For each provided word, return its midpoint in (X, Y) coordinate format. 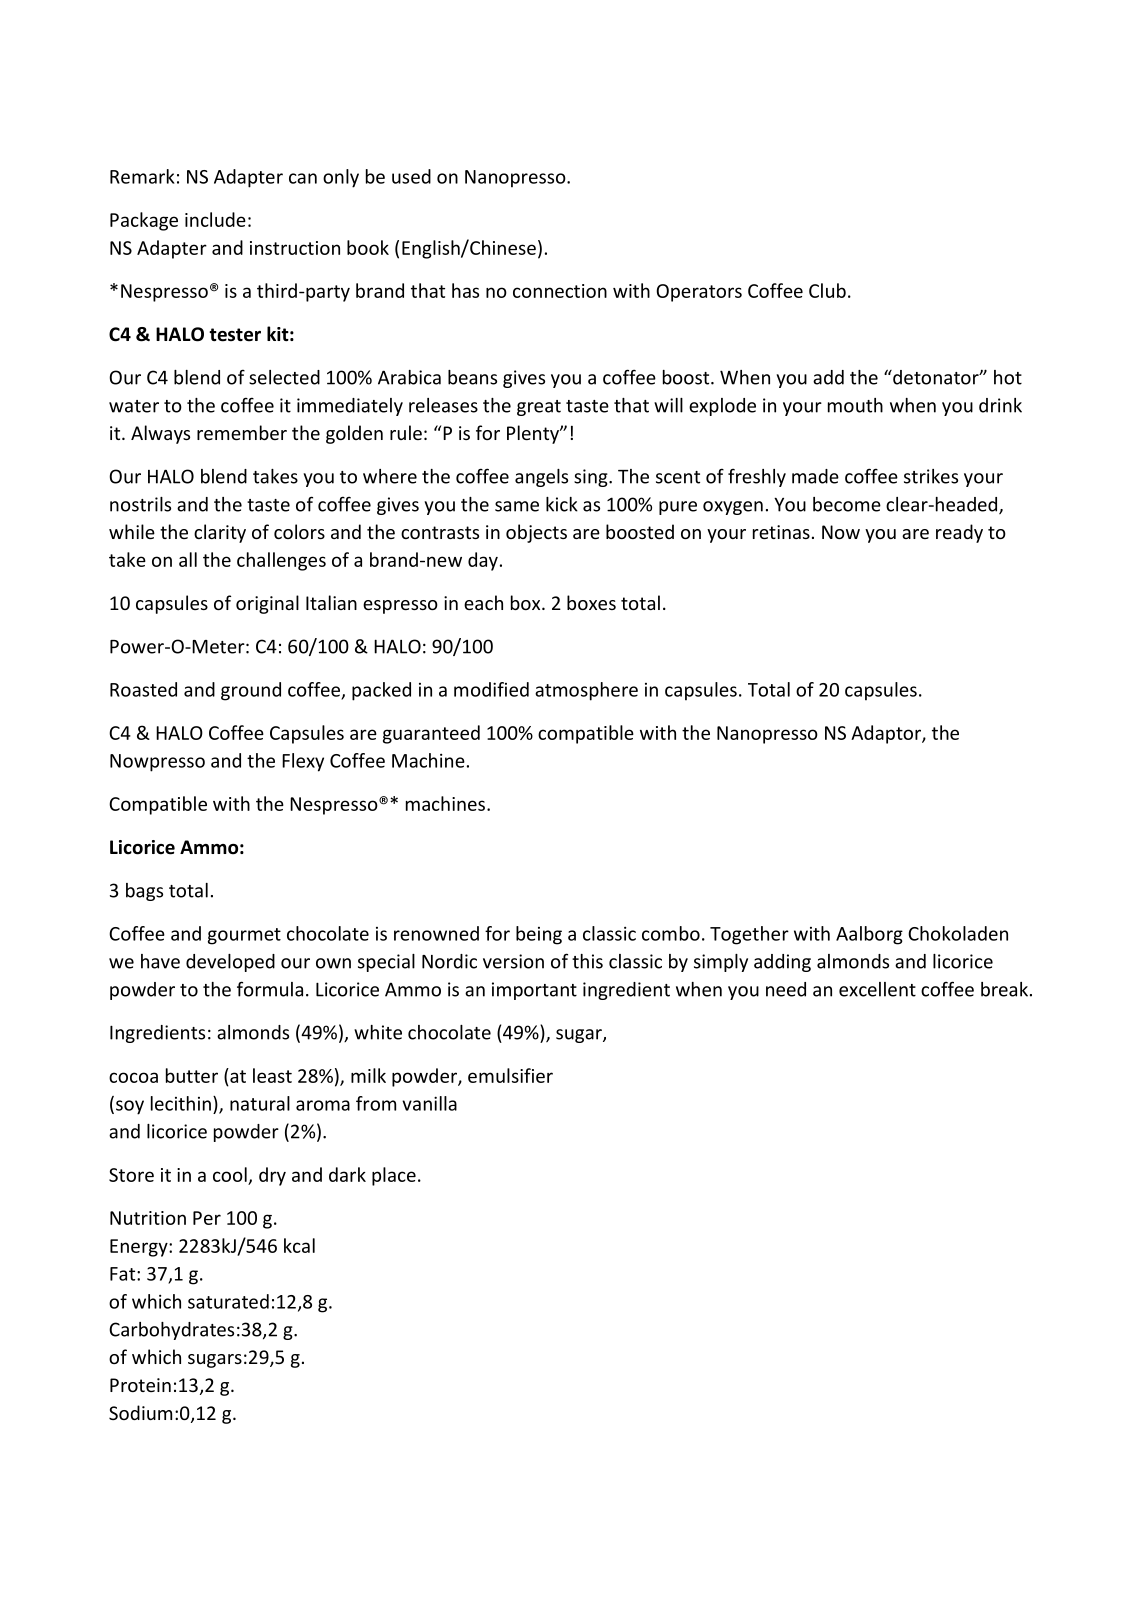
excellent (877, 989)
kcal (299, 1245)
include (215, 219)
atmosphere (586, 691)
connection (560, 291)
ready (959, 533)
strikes (931, 476)
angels (541, 478)
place (394, 1176)
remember (242, 432)
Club (827, 290)
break (1004, 989)
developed (230, 963)
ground (251, 691)
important (534, 991)
